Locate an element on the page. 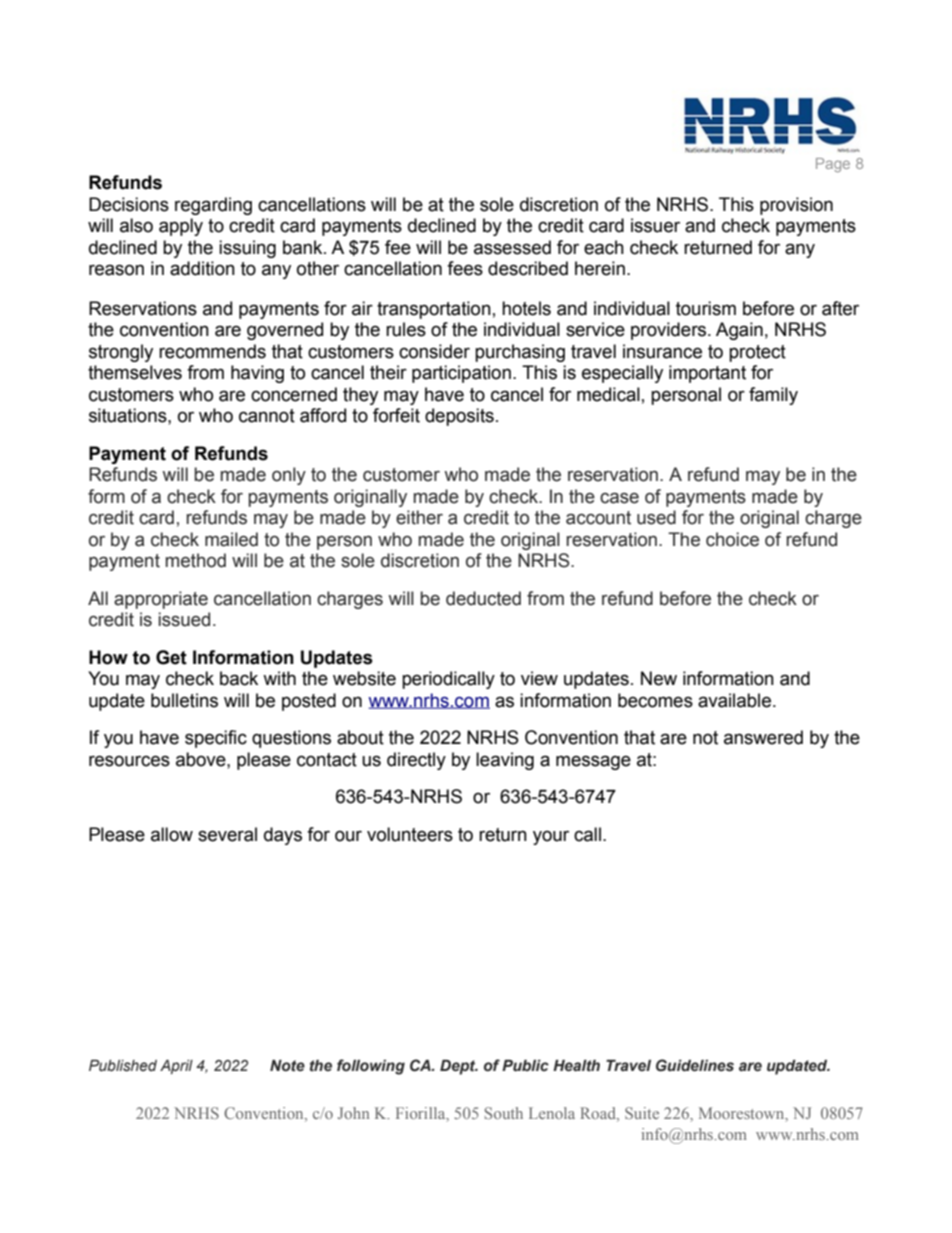 This document has width=952, height=1233. issued is located at coordinates (184, 619).
